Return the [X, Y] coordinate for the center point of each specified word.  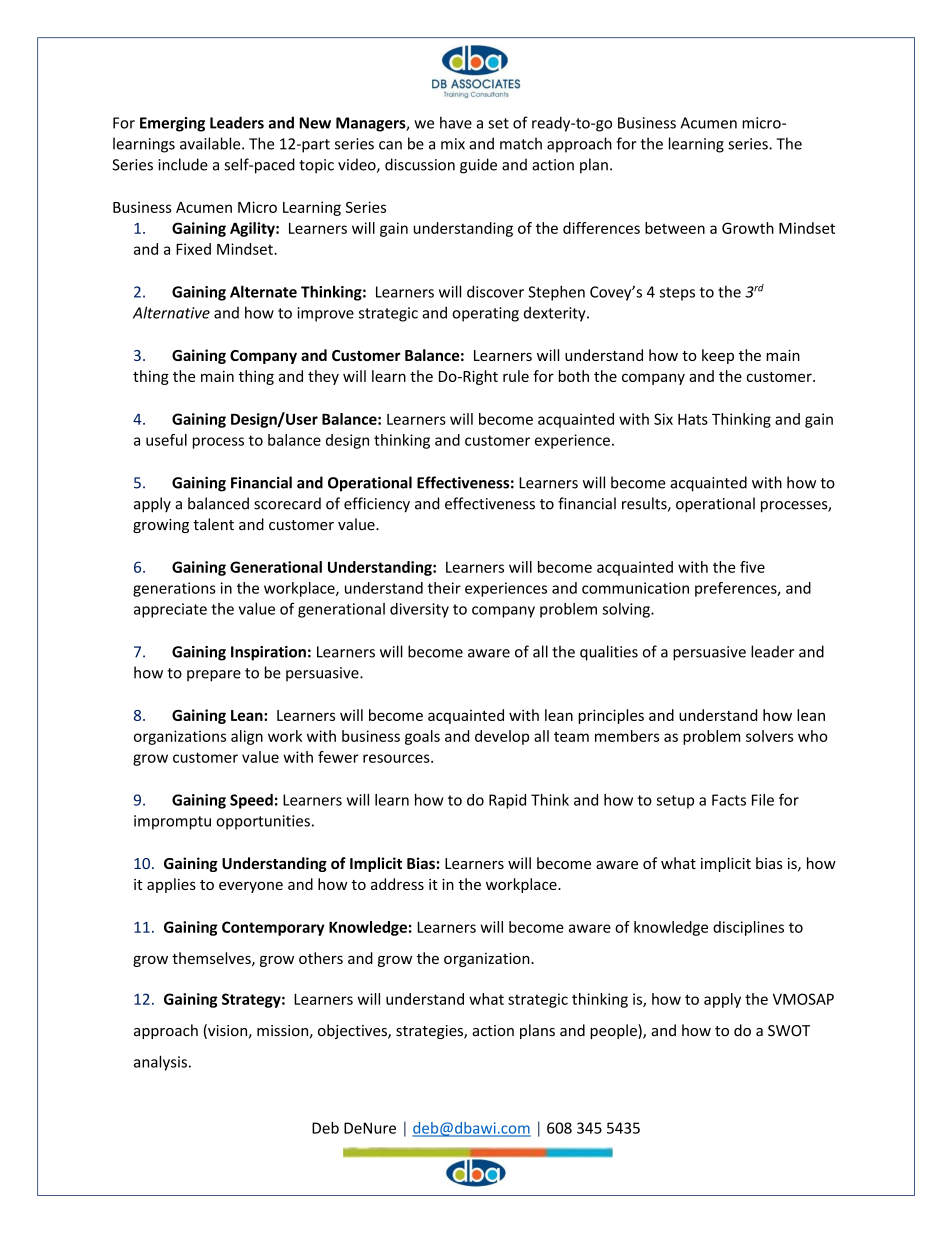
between [675, 228]
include [183, 164]
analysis [160, 1063]
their [444, 588]
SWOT [789, 1031]
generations [174, 589]
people [614, 1031]
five [752, 567]
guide [478, 166]
